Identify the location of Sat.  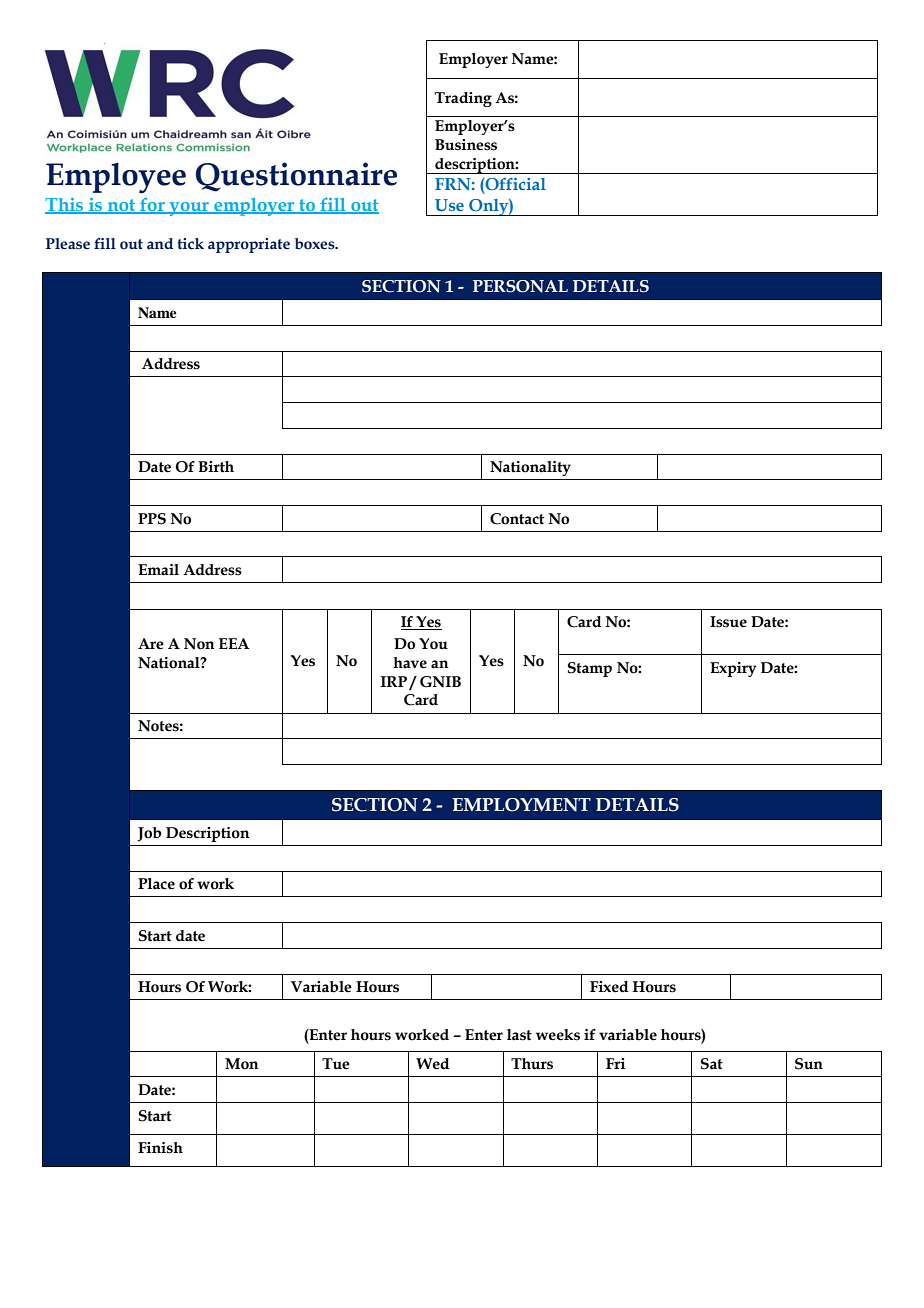
(712, 1064).
